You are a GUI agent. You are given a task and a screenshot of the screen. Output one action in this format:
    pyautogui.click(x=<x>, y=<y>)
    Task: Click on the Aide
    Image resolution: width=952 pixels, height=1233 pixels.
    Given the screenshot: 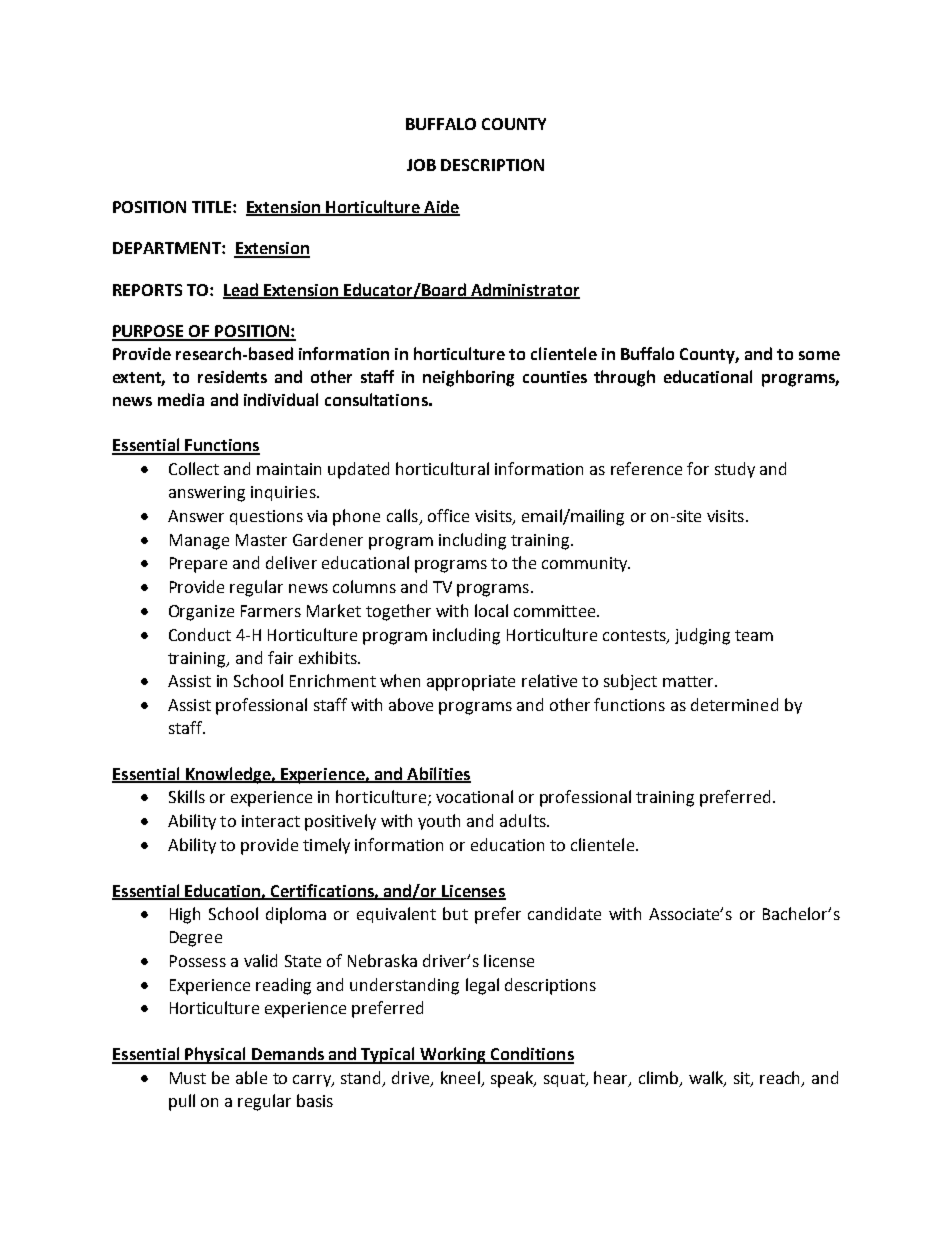 What is the action you would take?
    pyautogui.click(x=441, y=207)
